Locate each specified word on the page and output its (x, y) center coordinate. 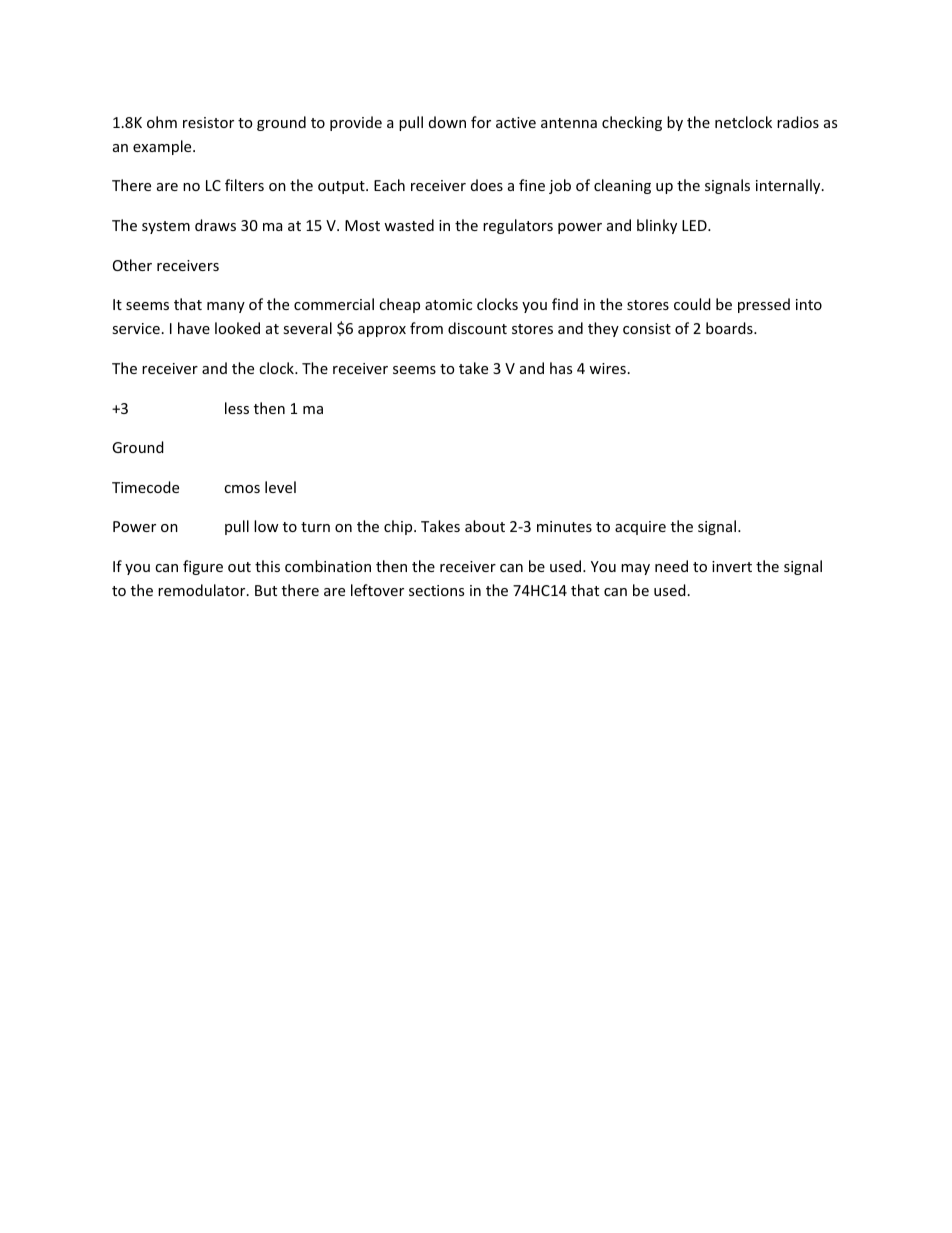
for (481, 122)
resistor (208, 122)
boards (730, 328)
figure (203, 567)
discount (477, 328)
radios (798, 122)
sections (436, 590)
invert (732, 566)
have (194, 328)
